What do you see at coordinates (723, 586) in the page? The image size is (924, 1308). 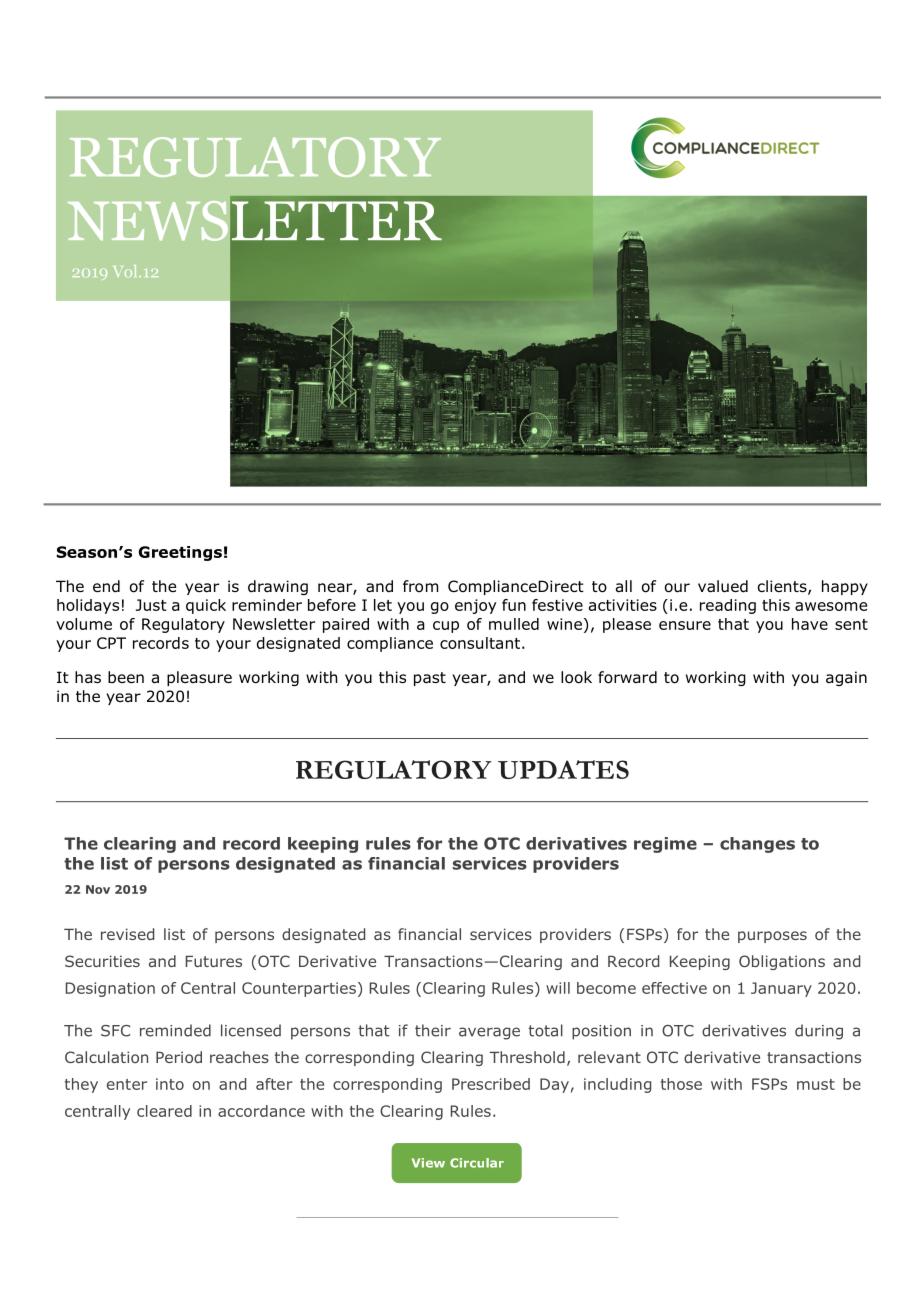 I see `valued` at bounding box center [723, 586].
